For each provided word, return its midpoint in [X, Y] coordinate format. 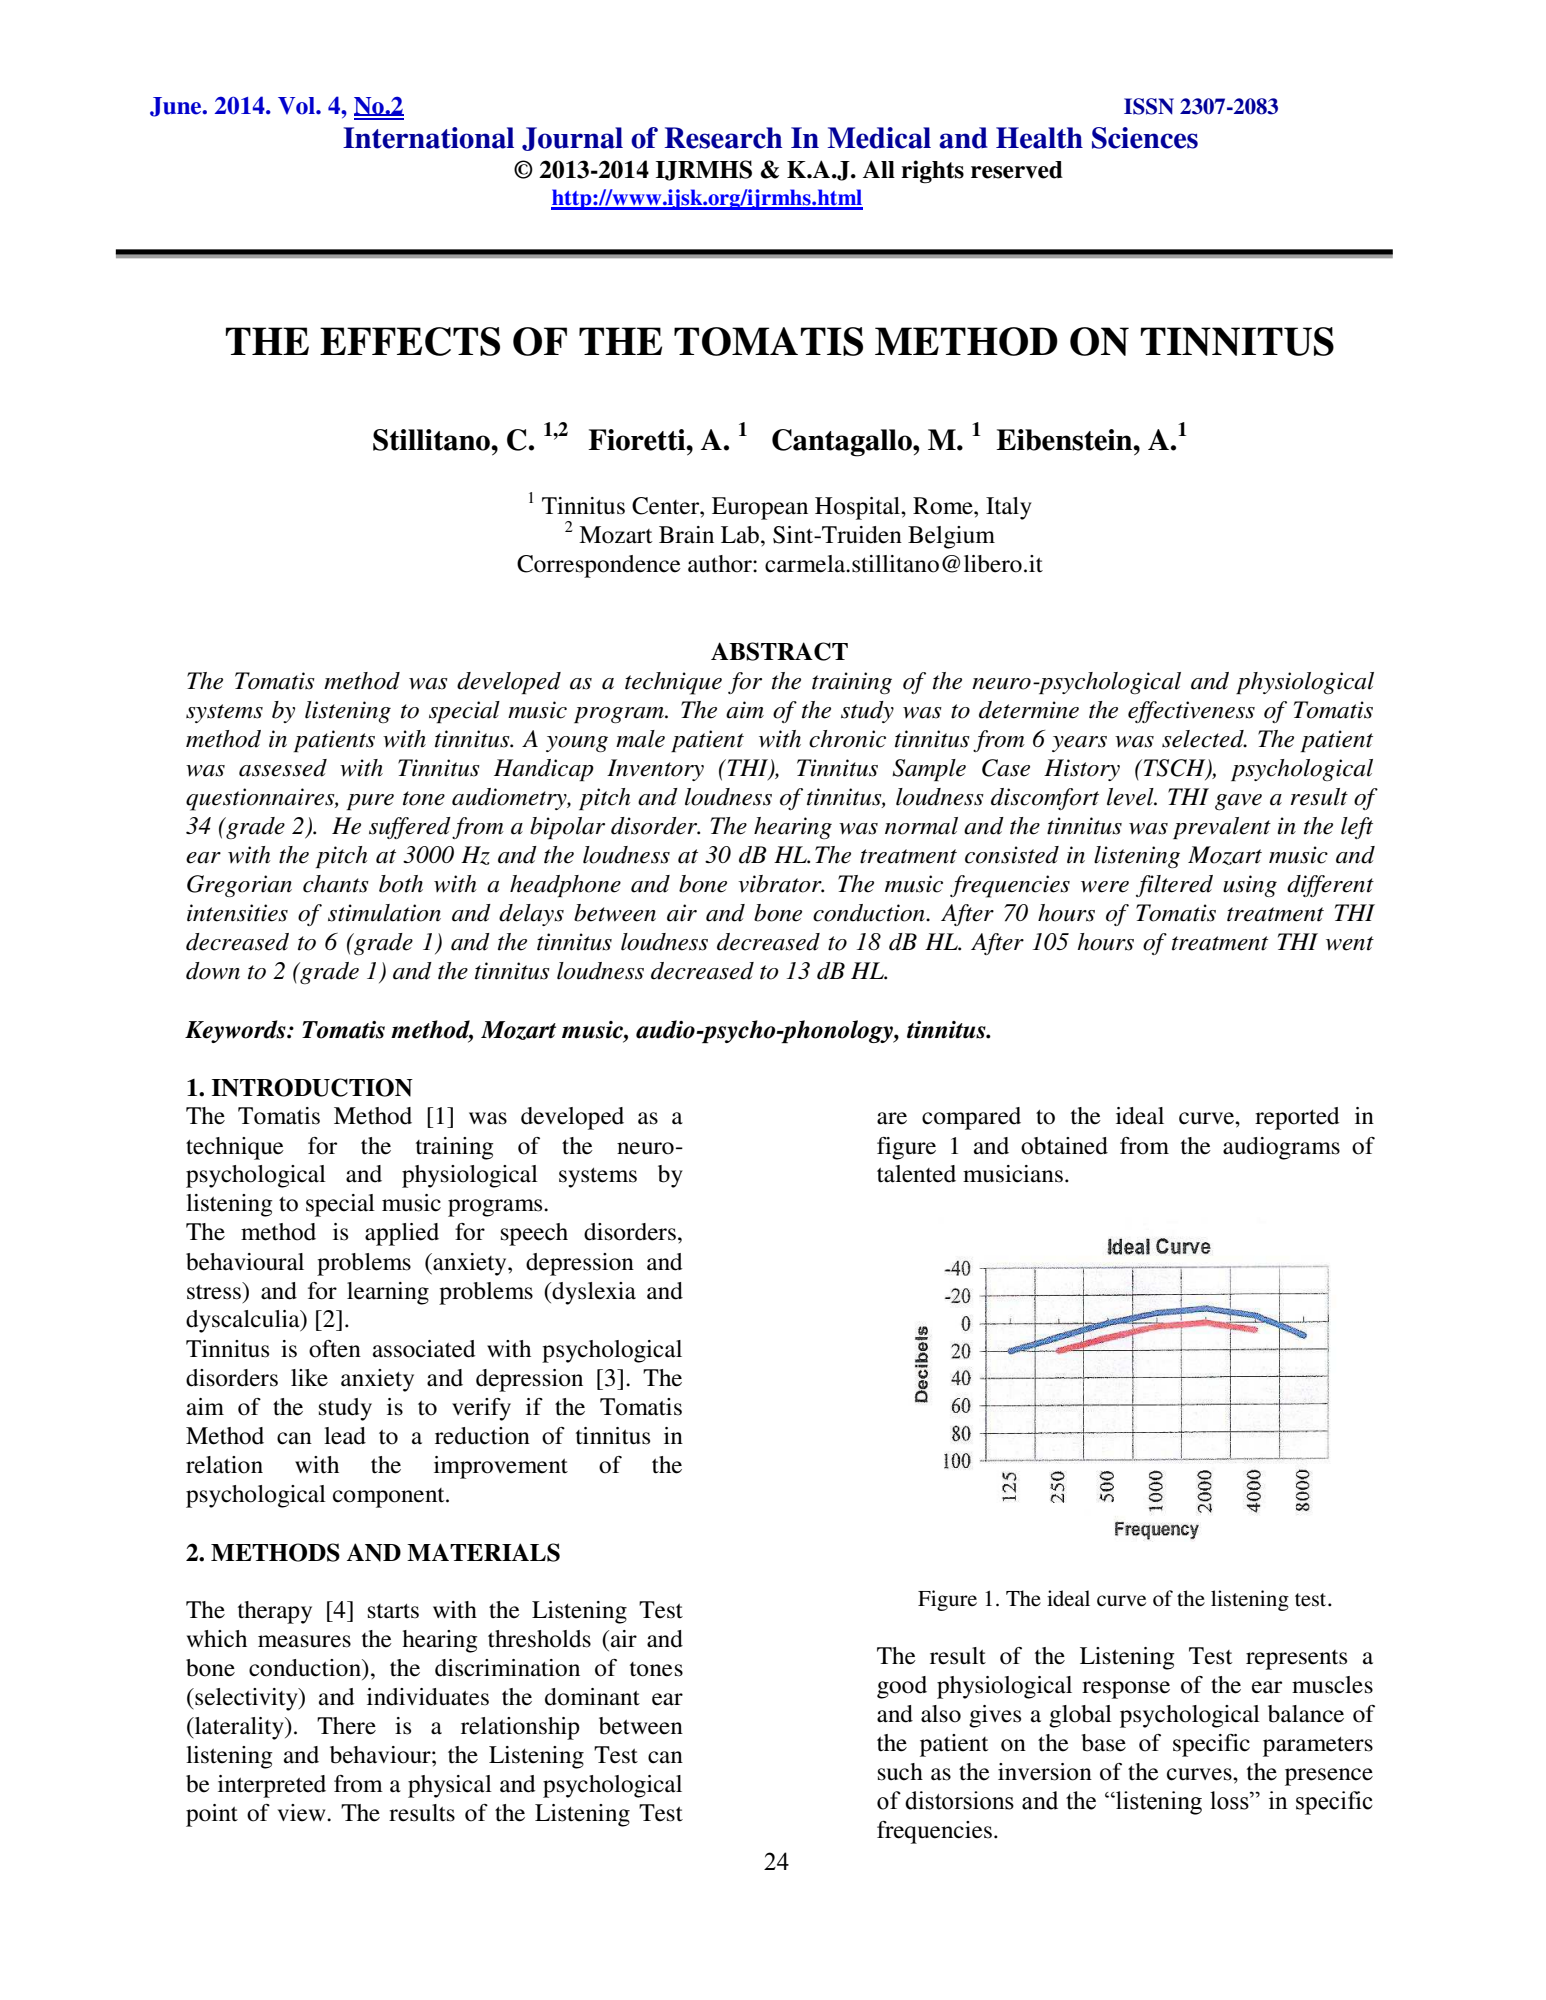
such [900, 1772]
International [428, 138]
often [335, 1349]
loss [1230, 1800]
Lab [740, 535]
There [346, 1726]
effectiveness [1191, 712]
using [1250, 886]
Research [723, 138]
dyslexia [593, 1293]
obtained [1064, 1146]
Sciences [1145, 138]
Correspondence [599, 566]
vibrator [781, 884]
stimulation [384, 913]
